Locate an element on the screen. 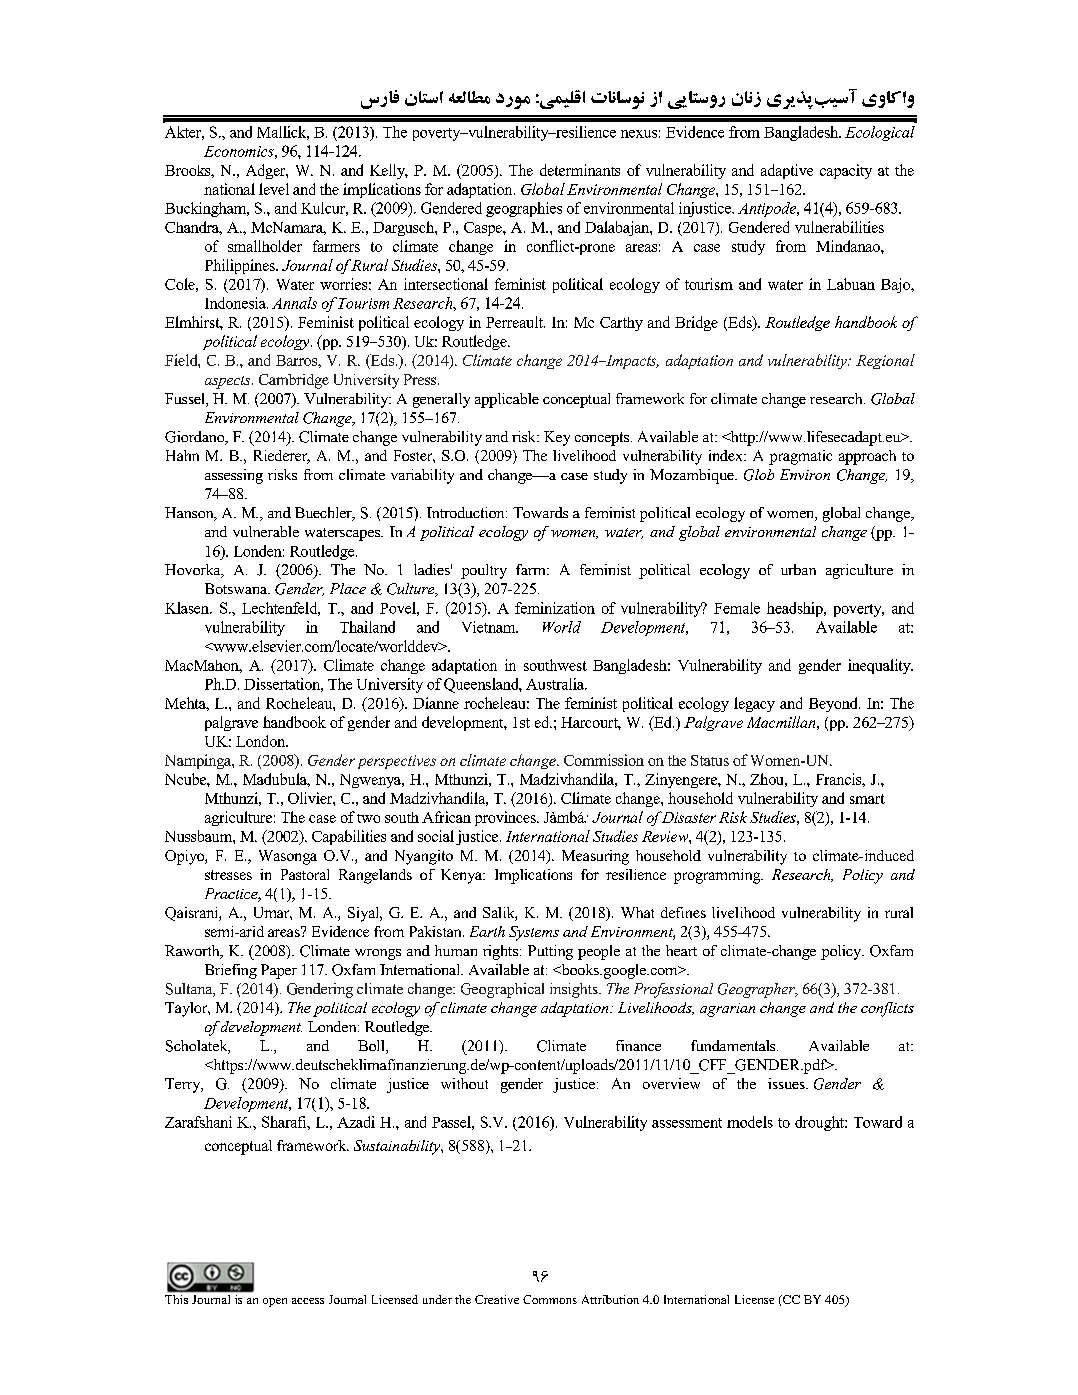 This screenshot has width=1078, height=1395. pragmatic is located at coordinates (800, 457).
